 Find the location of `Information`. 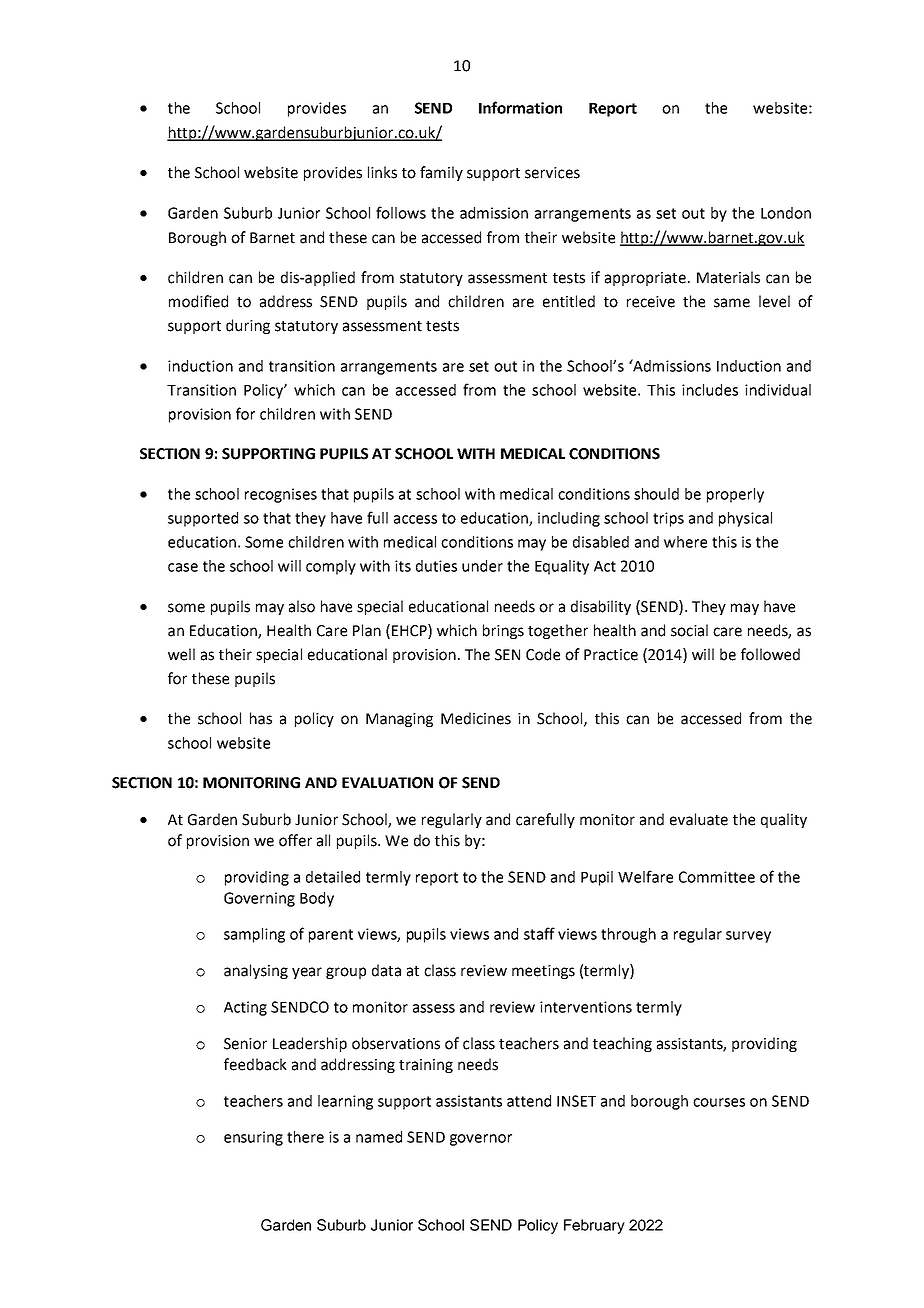

Information is located at coordinates (520, 107).
